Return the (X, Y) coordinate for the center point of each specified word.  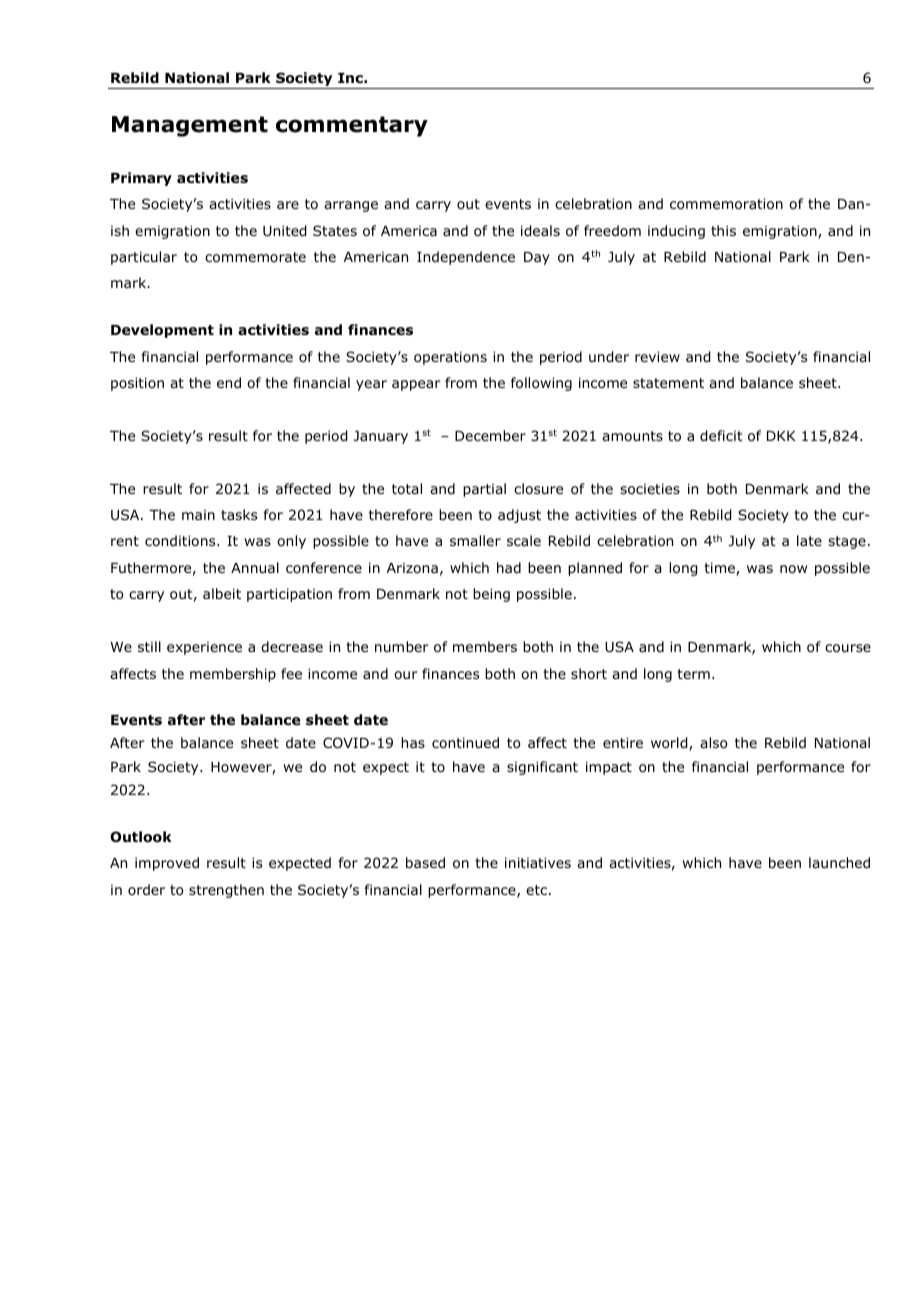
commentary (352, 126)
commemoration (726, 204)
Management (190, 126)
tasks (239, 514)
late (809, 540)
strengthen (226, 891)
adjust (519, 516)
